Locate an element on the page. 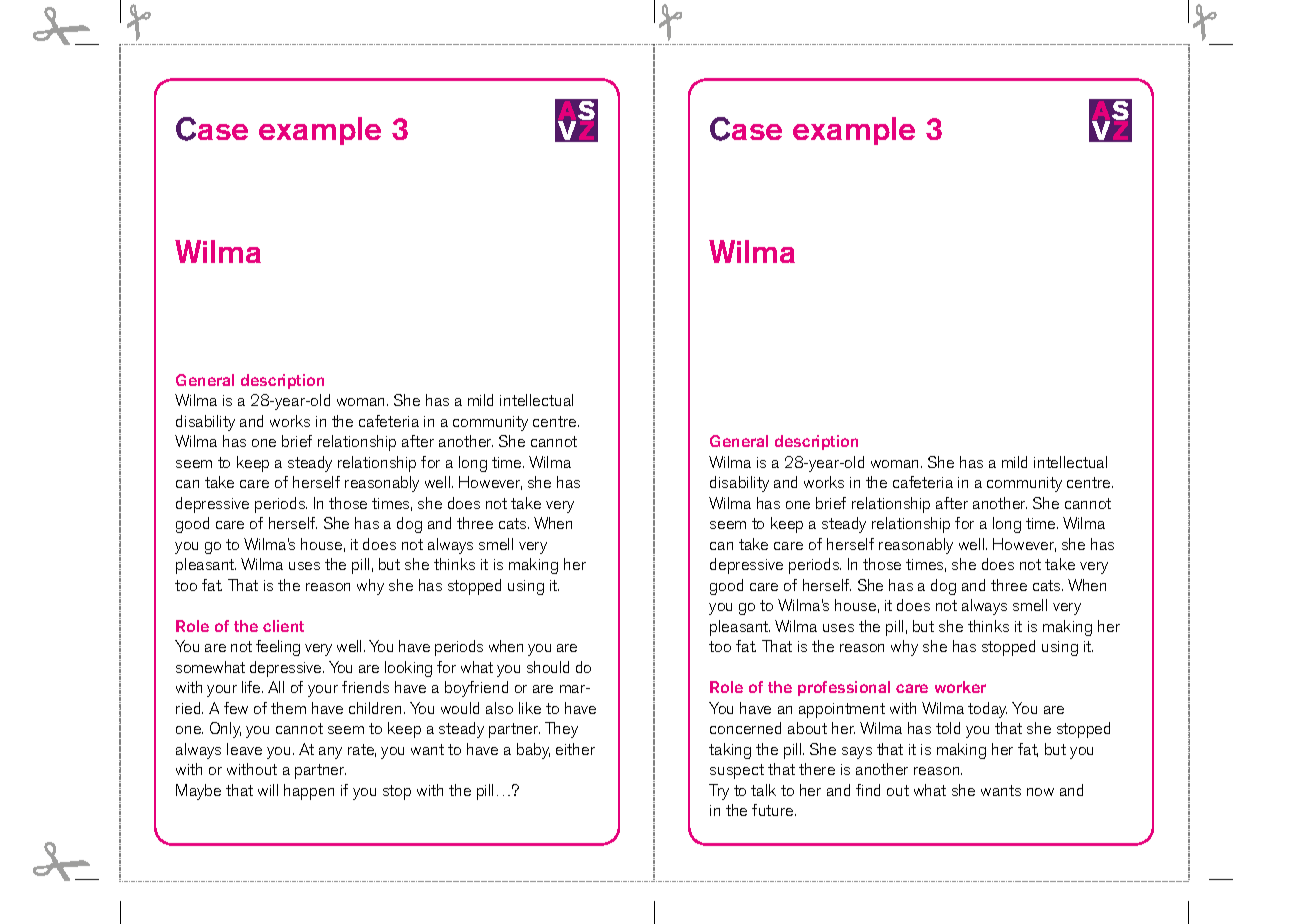 The image size is (1308, 924). them is located at coordinates (288, 708).
